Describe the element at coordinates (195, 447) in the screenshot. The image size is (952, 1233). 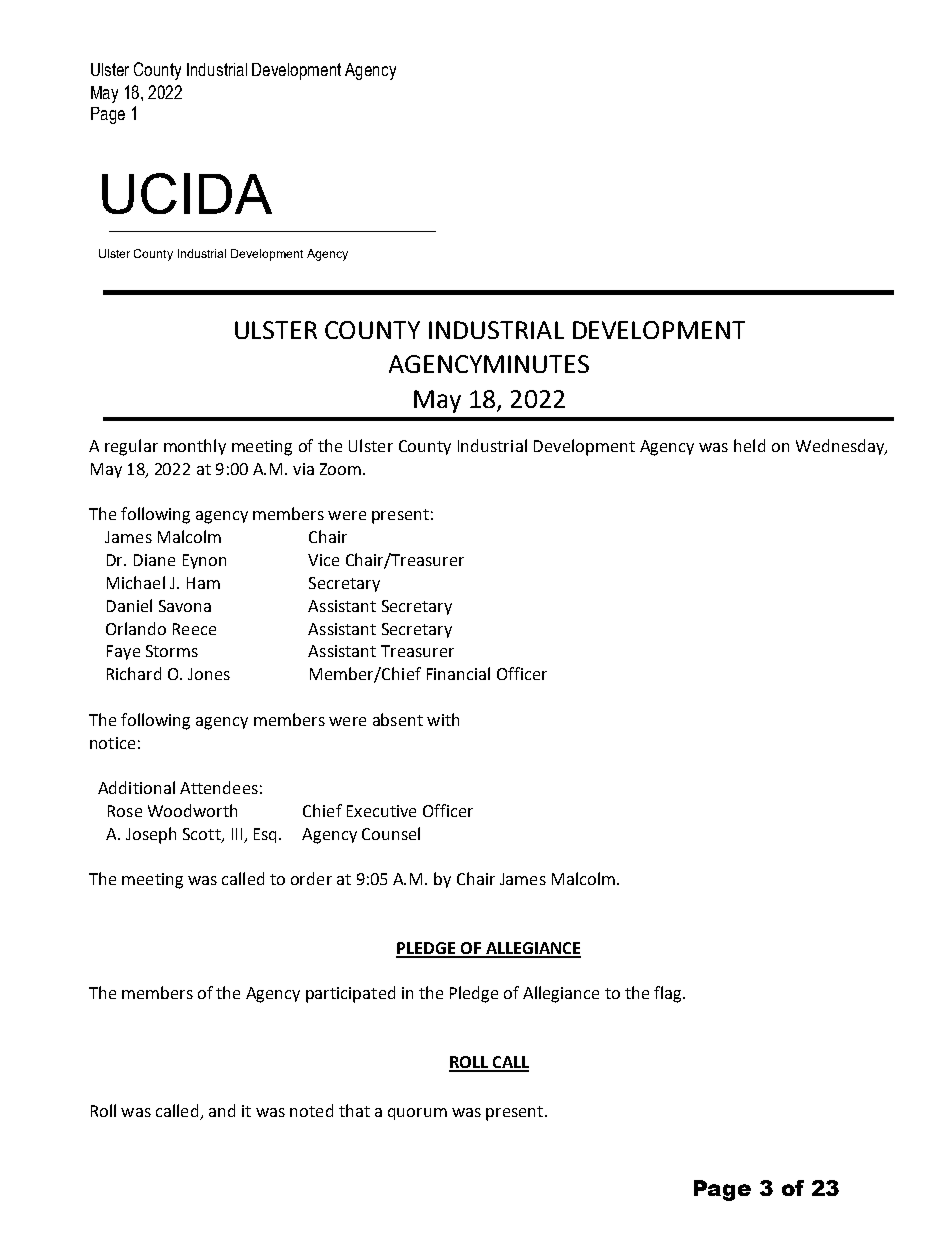
I see `monthly` at that location.
